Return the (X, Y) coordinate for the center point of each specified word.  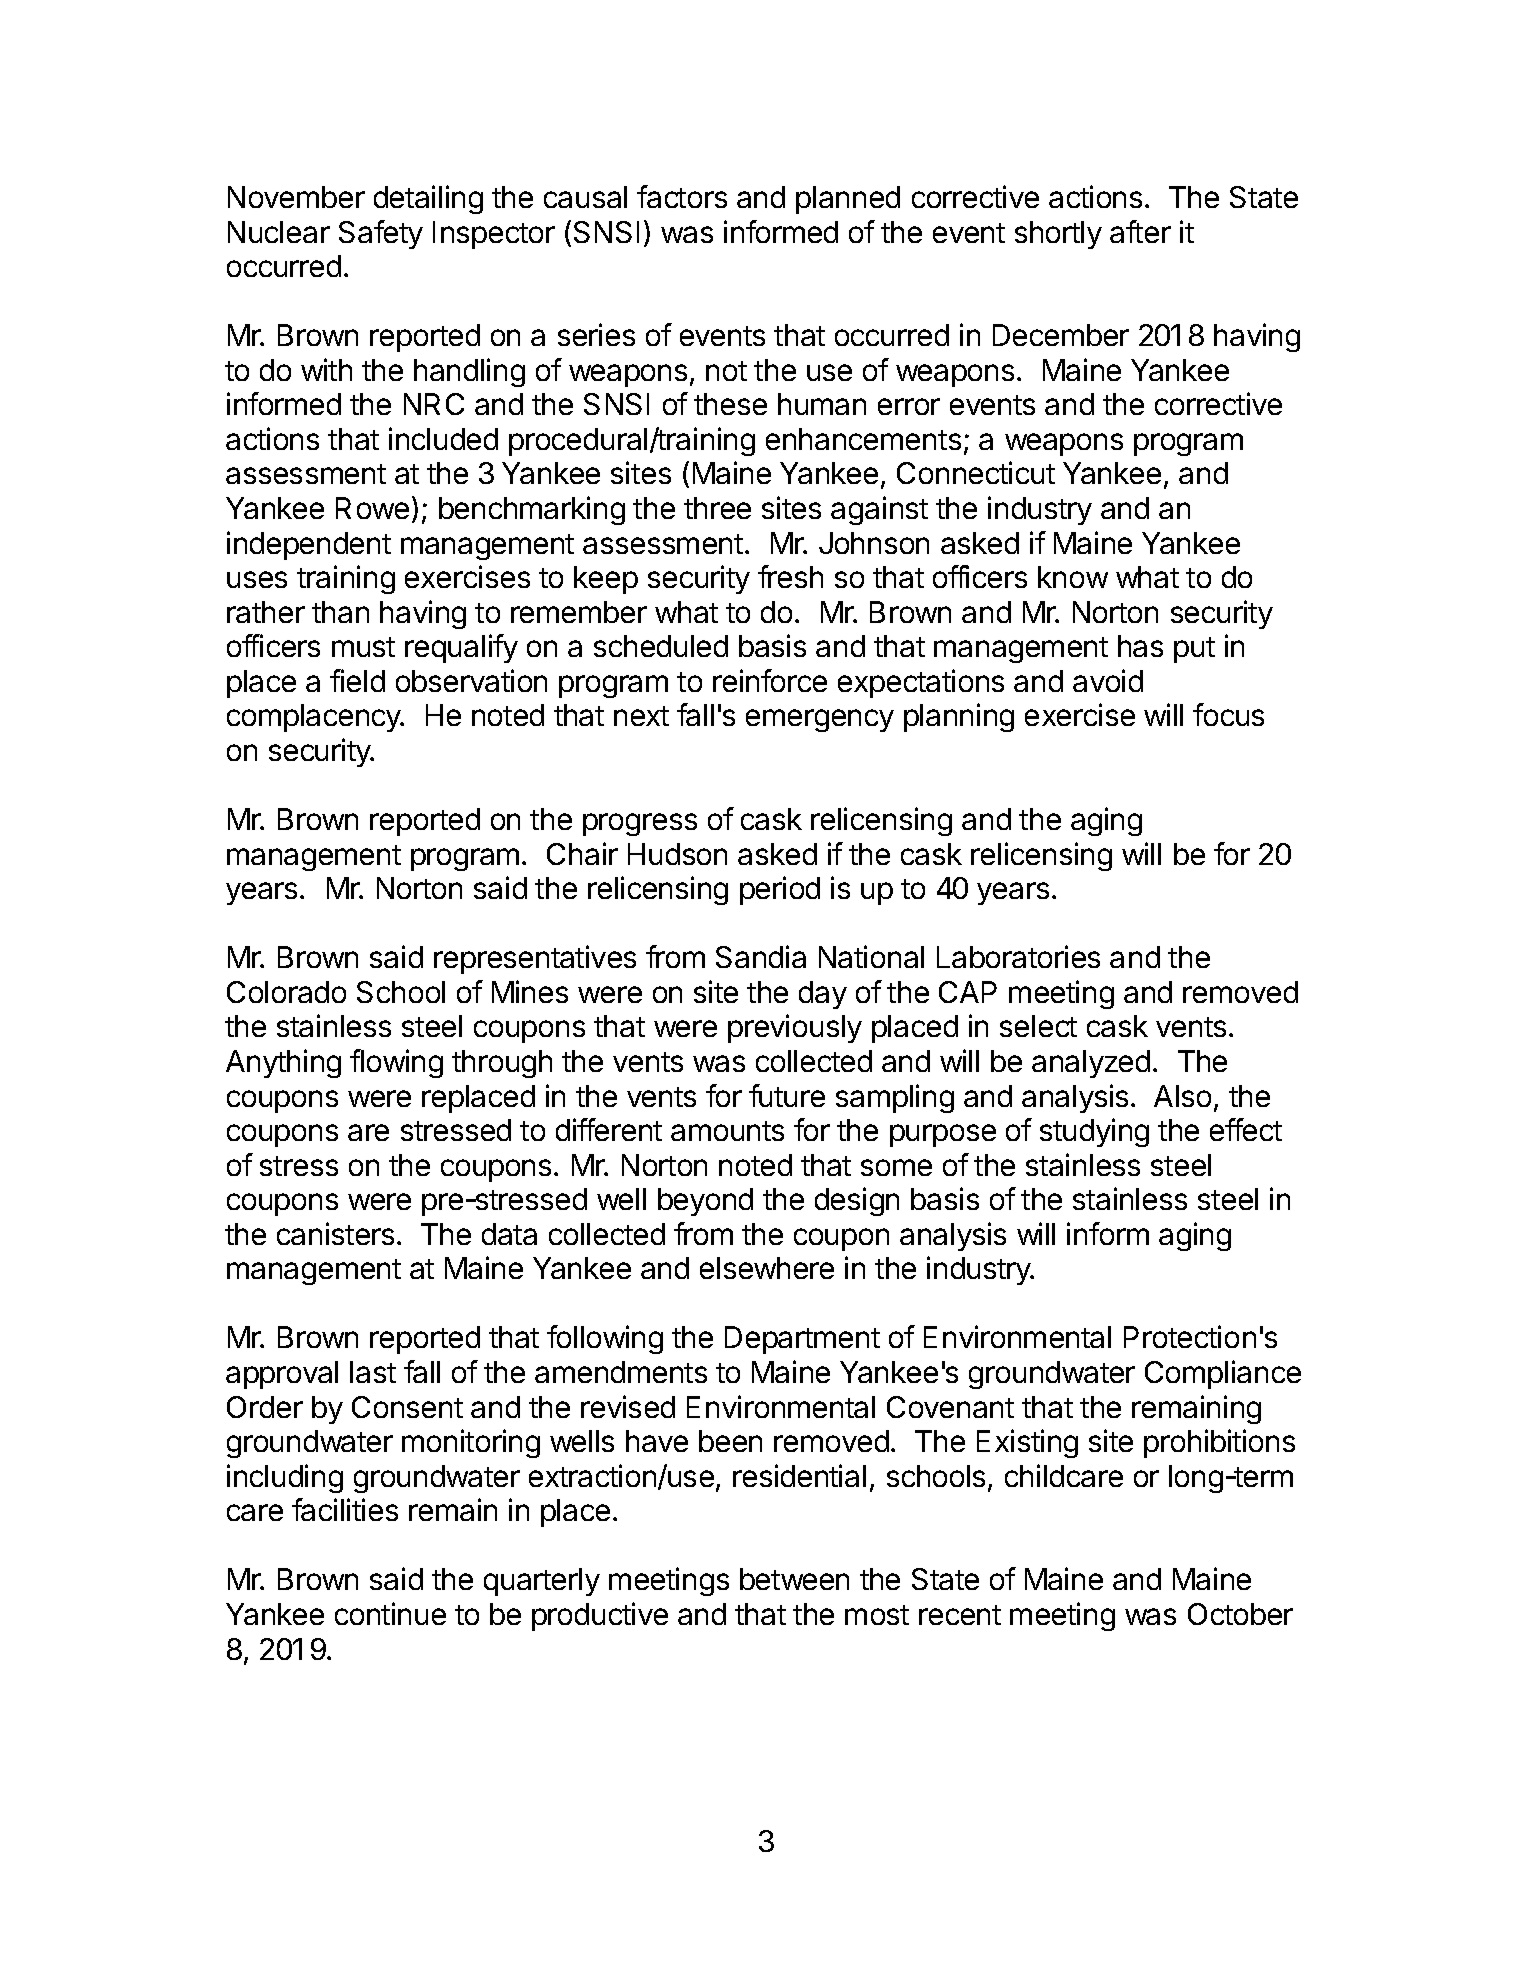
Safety (381, 234)
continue (390, 1613)
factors (682, 196)
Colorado (286, 992)
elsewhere (767, 1268)
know (1073, 577)
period (780, 890)
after (1140, 231)
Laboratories (1018, 956)
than (340, 612)
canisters (335, 1233)
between (794, 1579)
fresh (790, 576)
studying (1094, 1132)
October (1240, 1614)
